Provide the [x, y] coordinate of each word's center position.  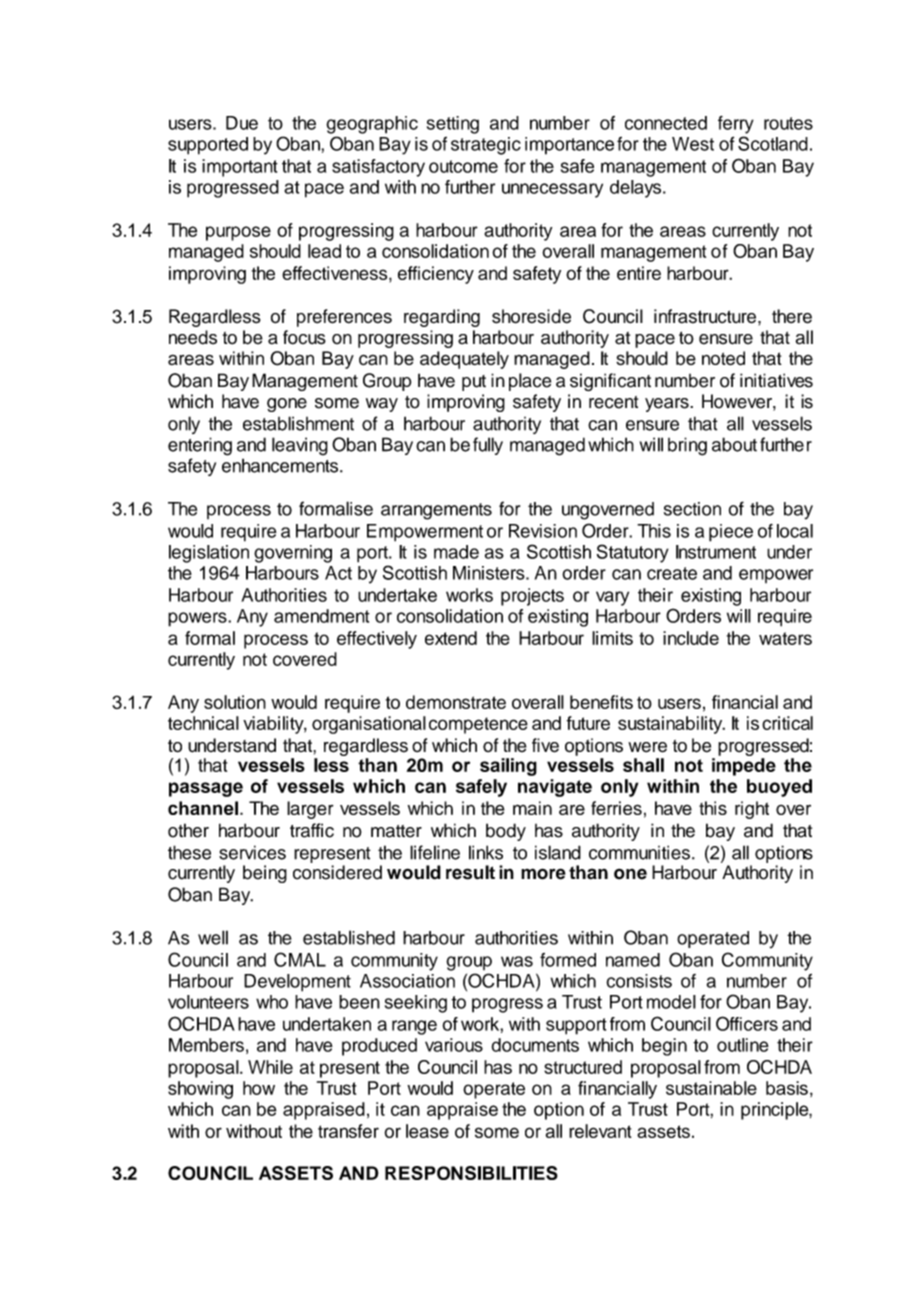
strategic [486, 146]
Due [242, 123]
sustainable [711, 1088]
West [693, 144]
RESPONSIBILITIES [471, 1173]
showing [200, 1090]
